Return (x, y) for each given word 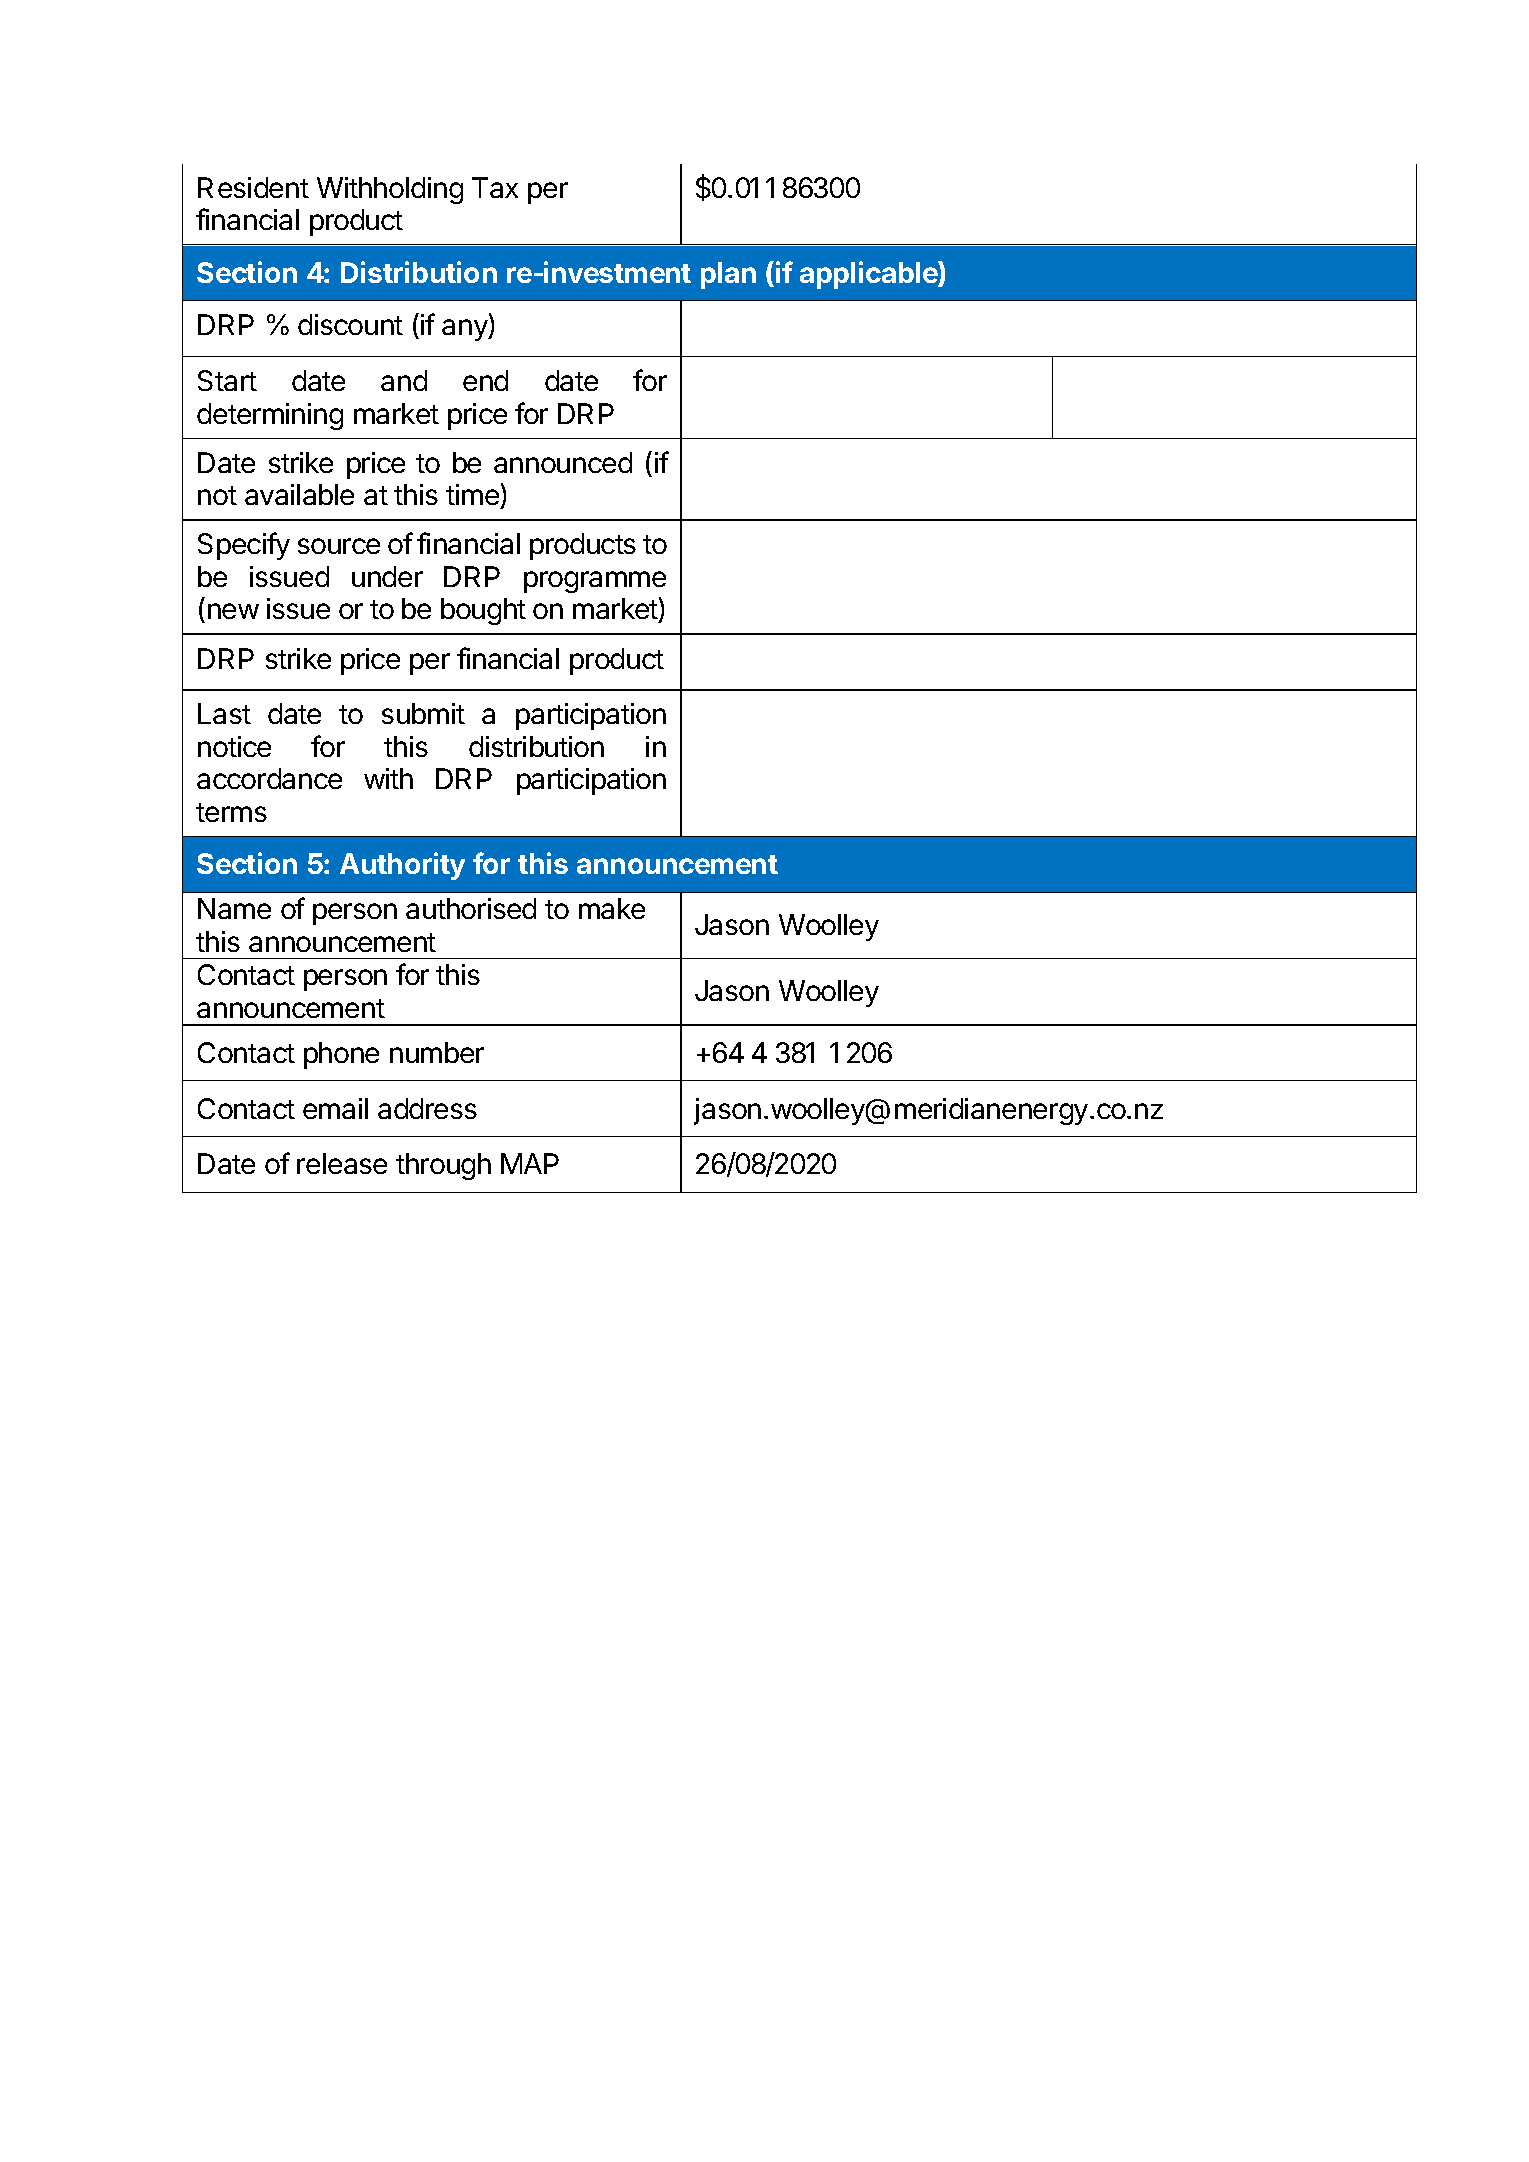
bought (483, 611)
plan (728, 275)
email (335, 1108)
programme (595, 582)
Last (224, 713)
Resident (253, 187)
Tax (495, 187)
